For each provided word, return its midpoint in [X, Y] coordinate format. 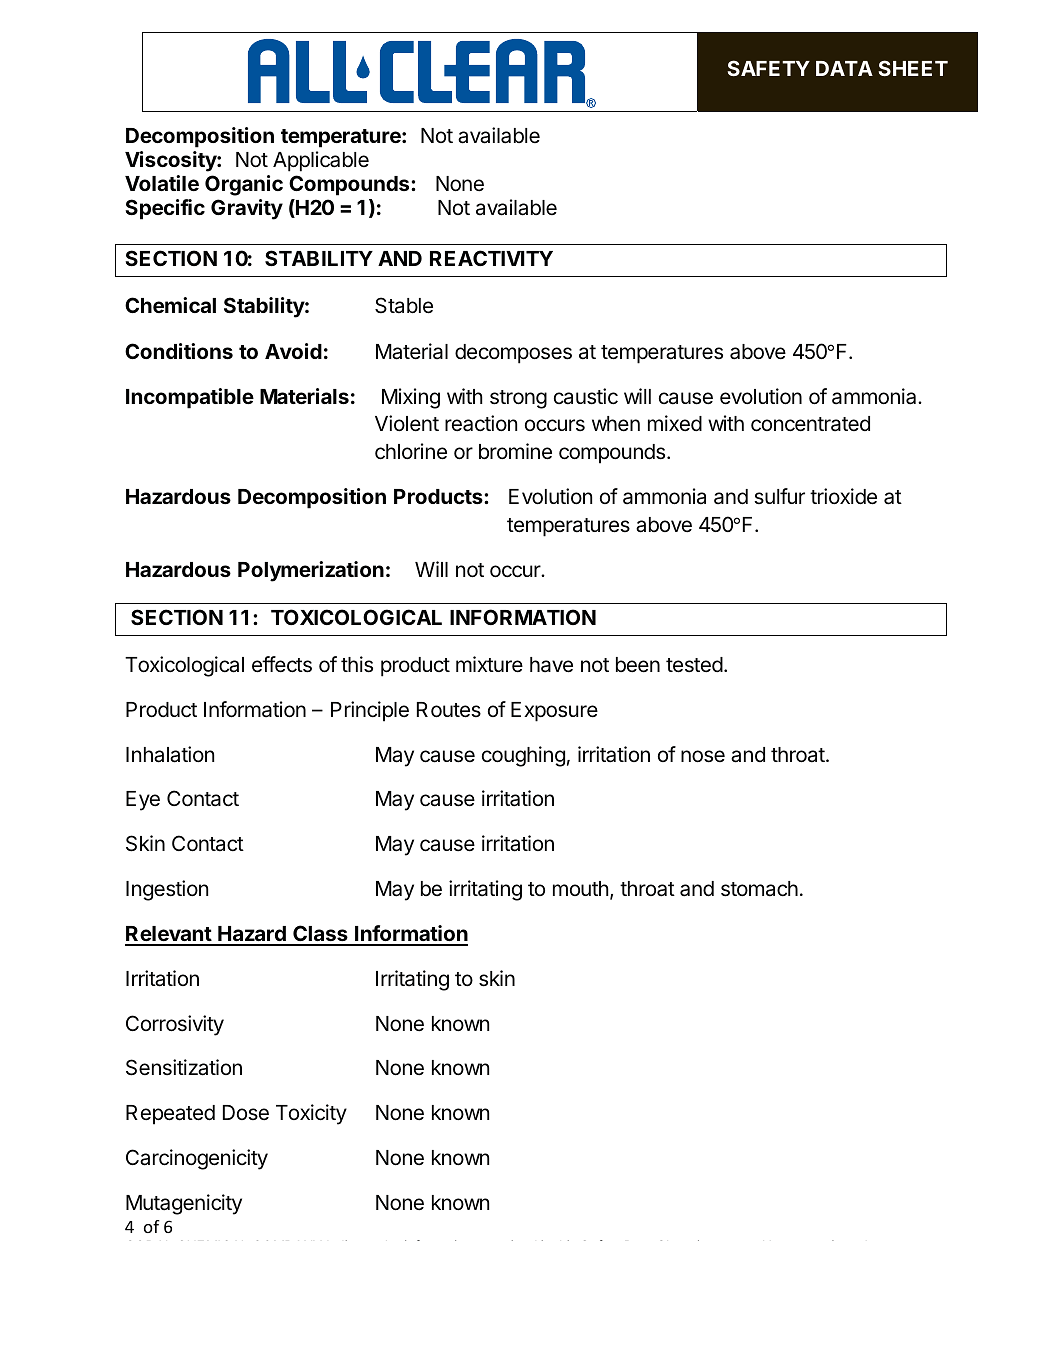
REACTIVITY [491, 258]
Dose [246, 1113]
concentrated [810, 424]
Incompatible [190, 398]
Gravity [247, 209]
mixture [489, 664]
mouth [581, 888]
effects [282, 664]
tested [694, 665]
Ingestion [167, 890]
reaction [481, 423]
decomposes [513, 354]
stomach [759, 889]
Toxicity [311, 1114]
